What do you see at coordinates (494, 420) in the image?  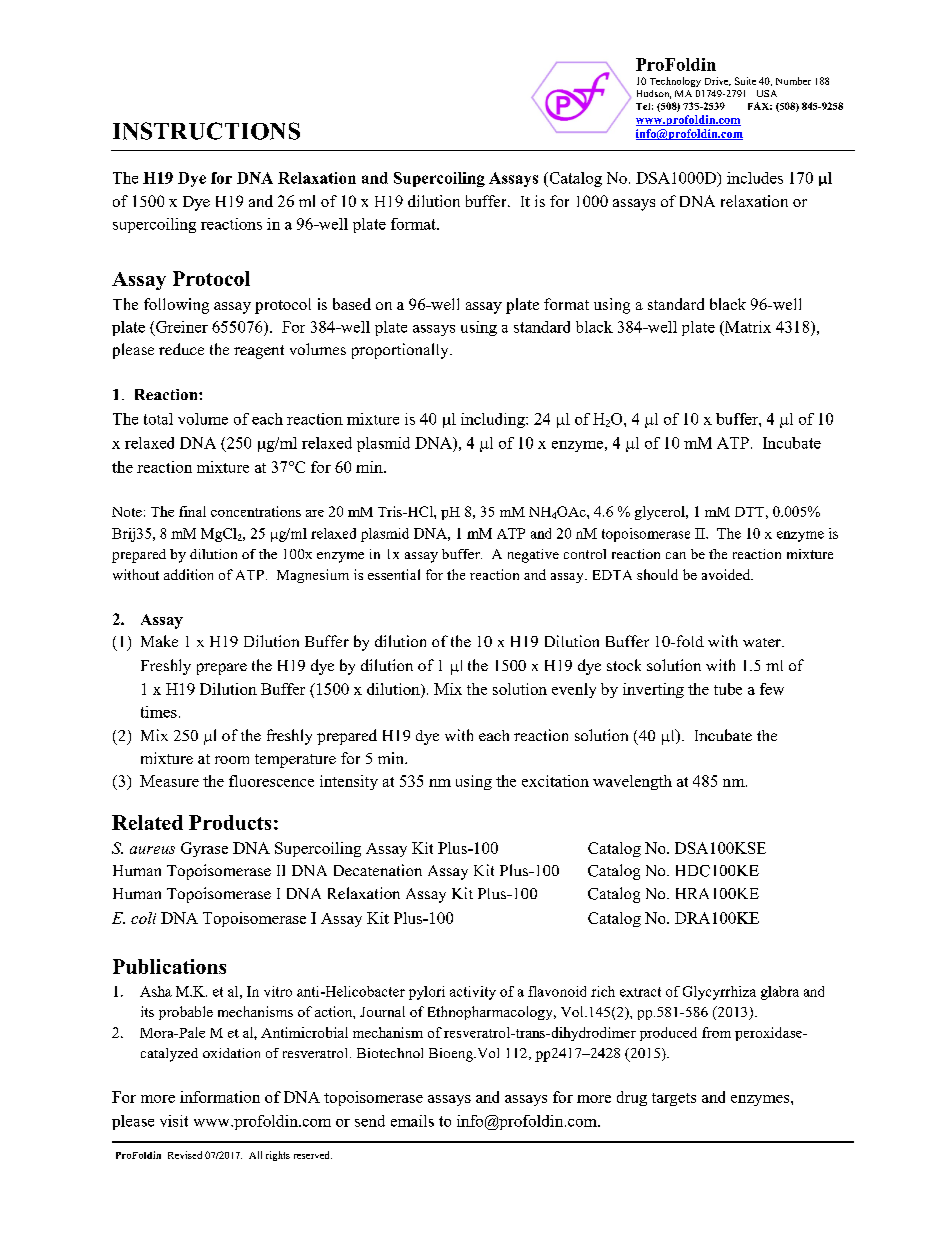 I see `including` at bounding box center [494, 420].
